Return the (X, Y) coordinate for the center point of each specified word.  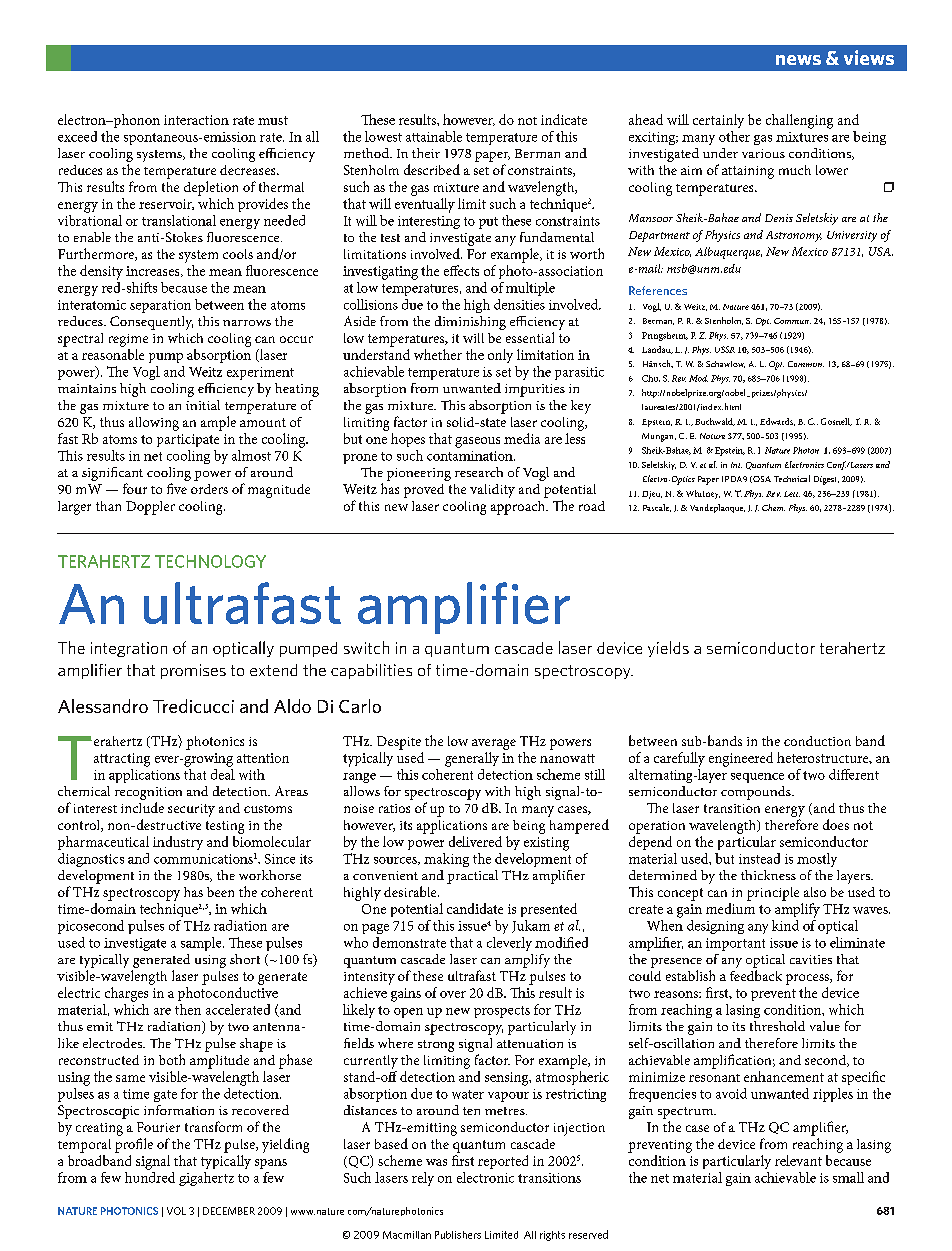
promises (193, 671)
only (500, 356)
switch (366, 647)
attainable (434, 136)
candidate (475, 908)
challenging (799, 121)
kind (785, 925)
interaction (196, 120)
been (220, 892)
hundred (150, 1176)
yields (668, 649)
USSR (725, 349)
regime (128, 340)
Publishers (458, 1235)
